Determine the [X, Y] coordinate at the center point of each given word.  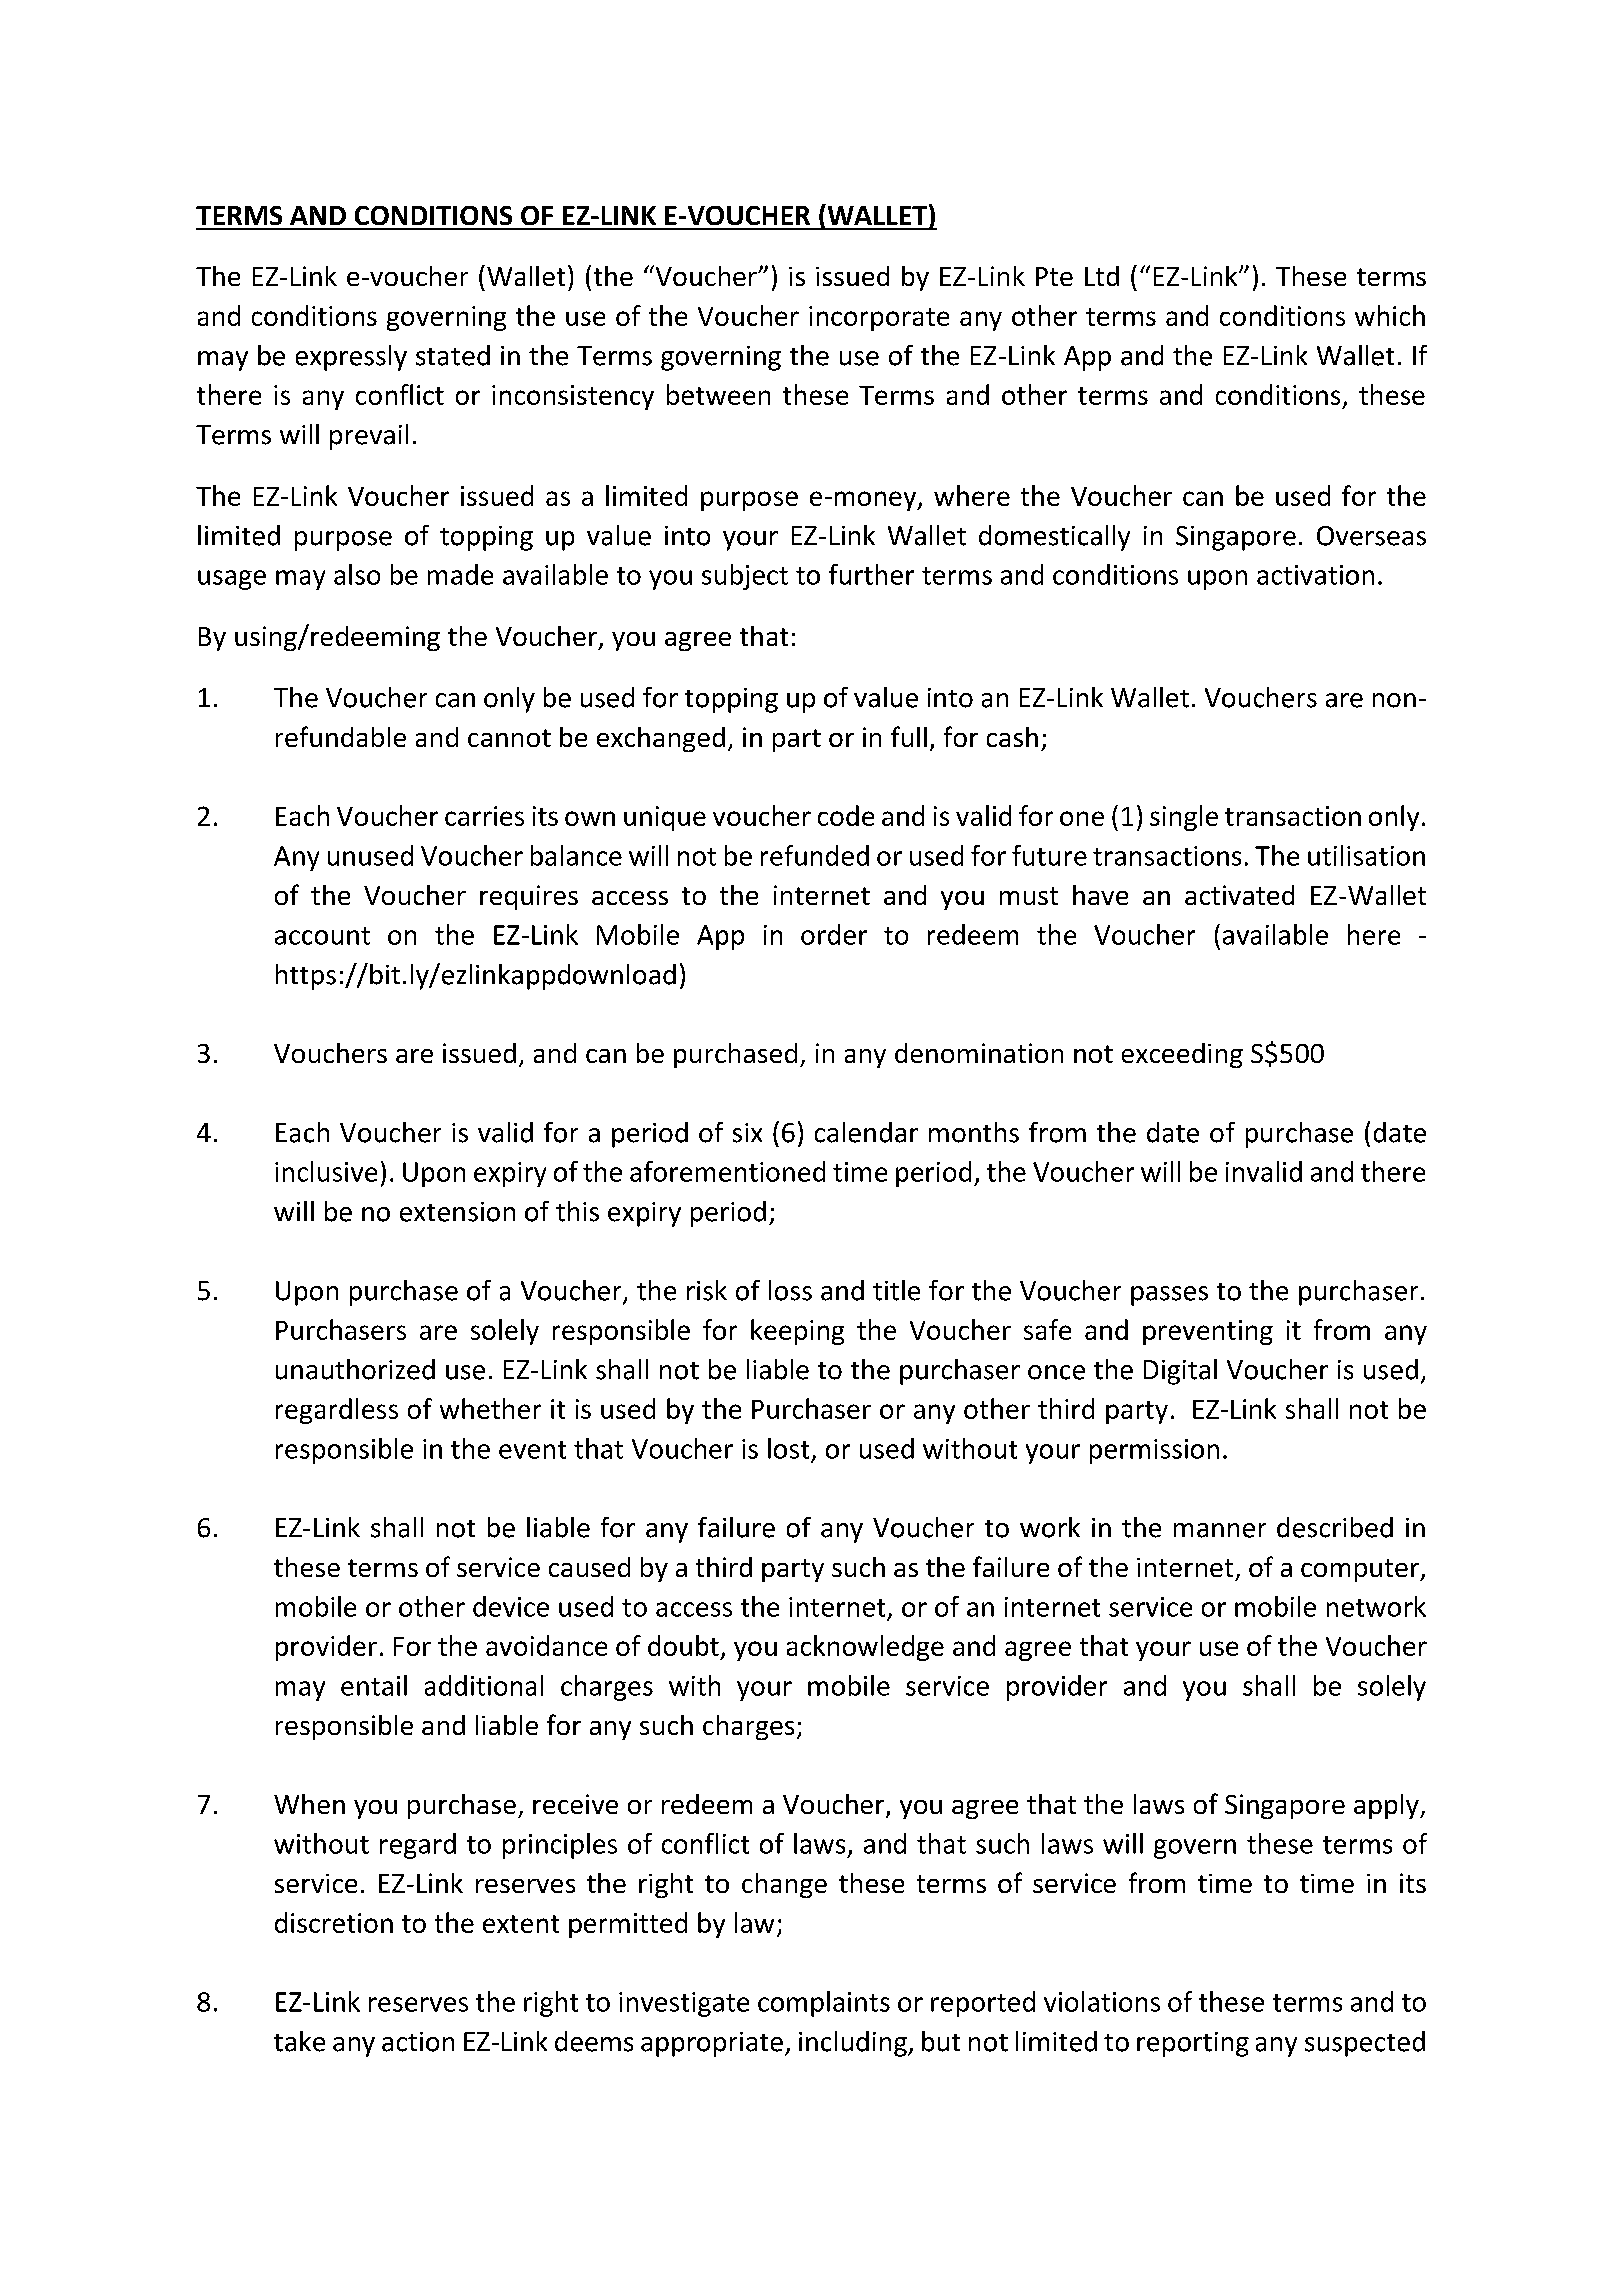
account [322, 936]
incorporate [879, 318]
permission [1154, 1451]
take [299, 2041]
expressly [351, 358]
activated [1239, 895]
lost [788, 1448]
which [1390, 315]
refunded [815, 855]
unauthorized [355, 1369]
